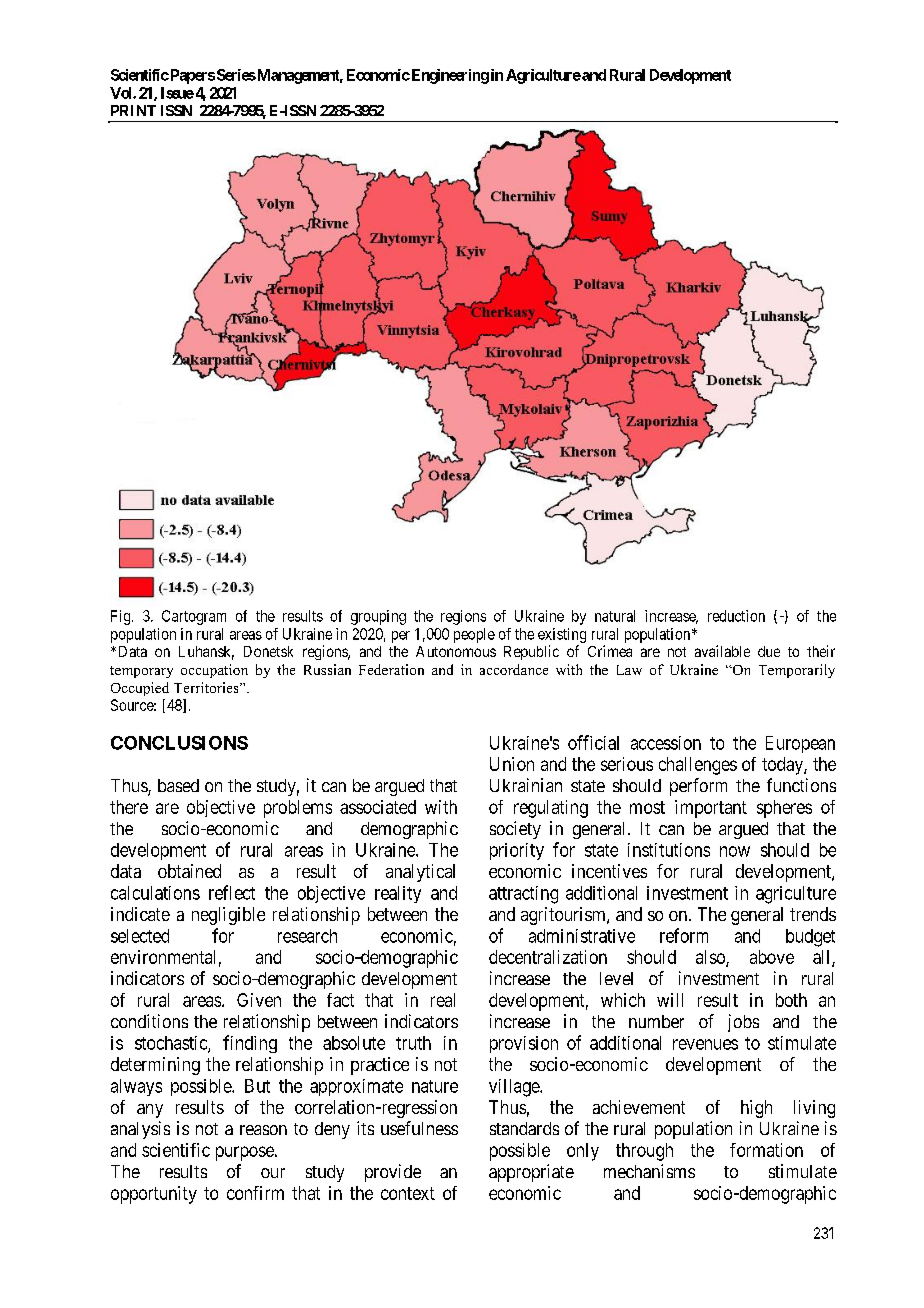  I want to click on grouping, so click(378, 617).
